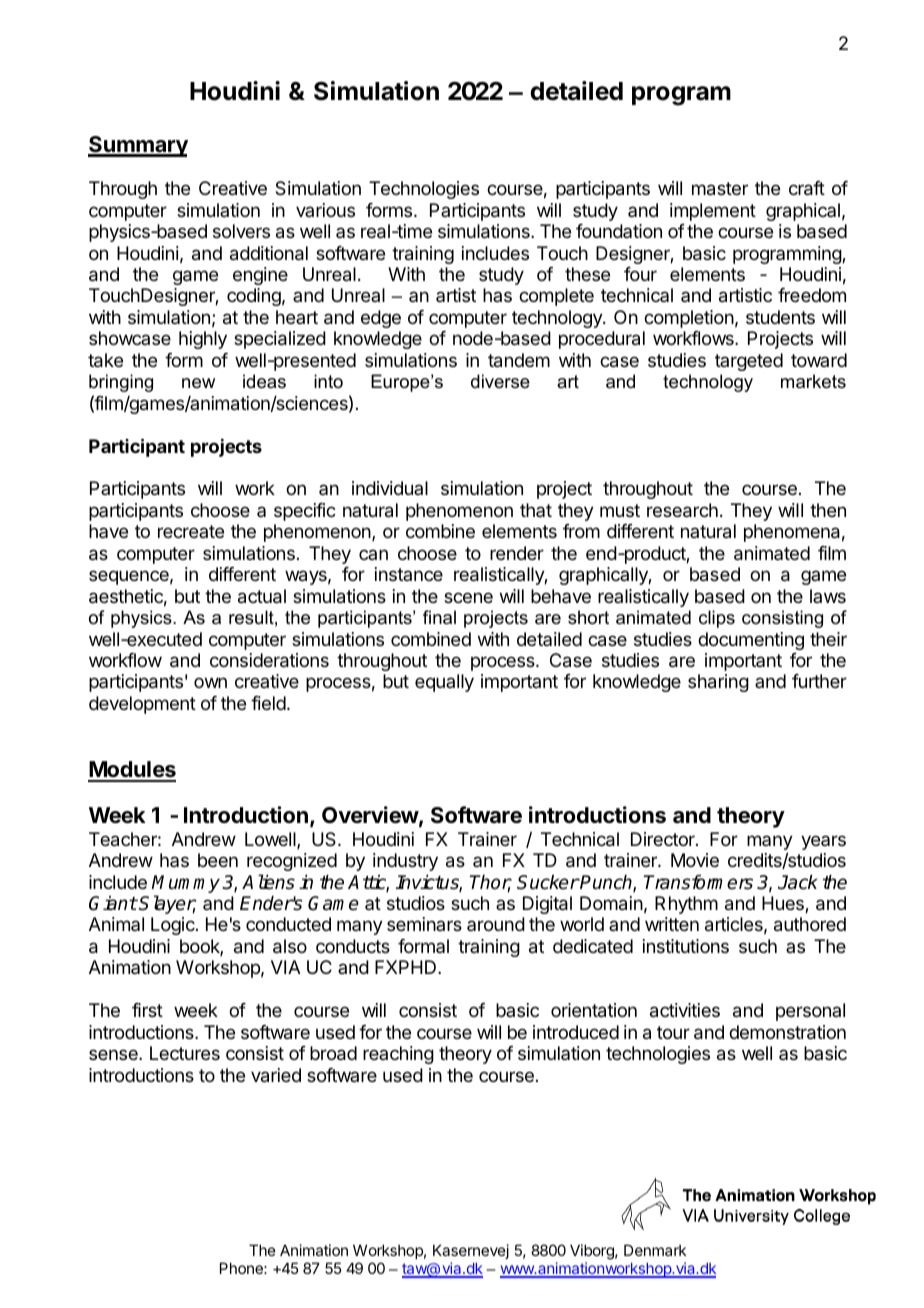 The width and height of the image is (924, 1308). I want to click on Mummy, so click(186, 884).
